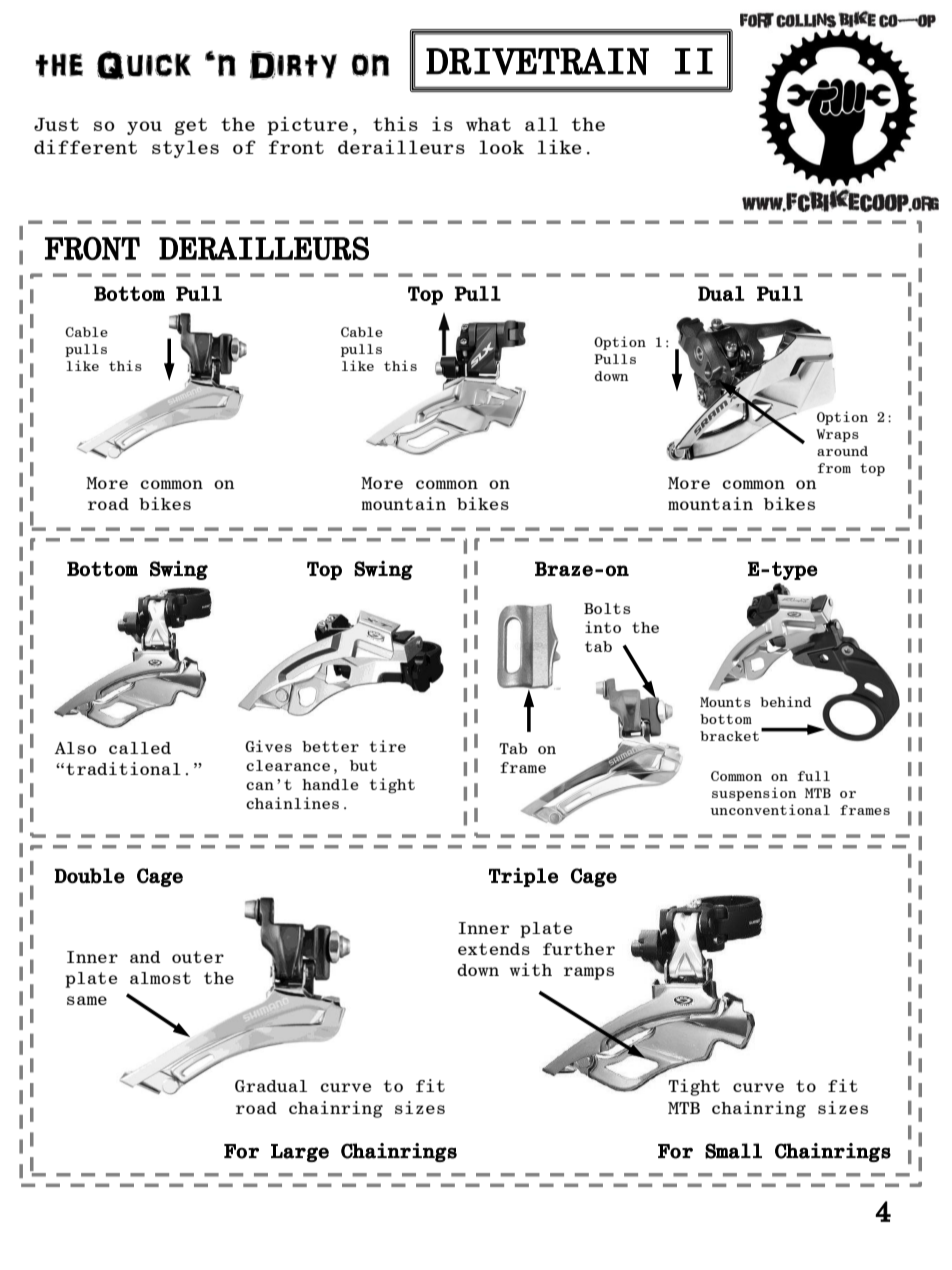 The height and width of the screenshot is (1270, 952). Describe the element at coordinates (144, 65) in the screenshot. I see `Quick` at that location.
